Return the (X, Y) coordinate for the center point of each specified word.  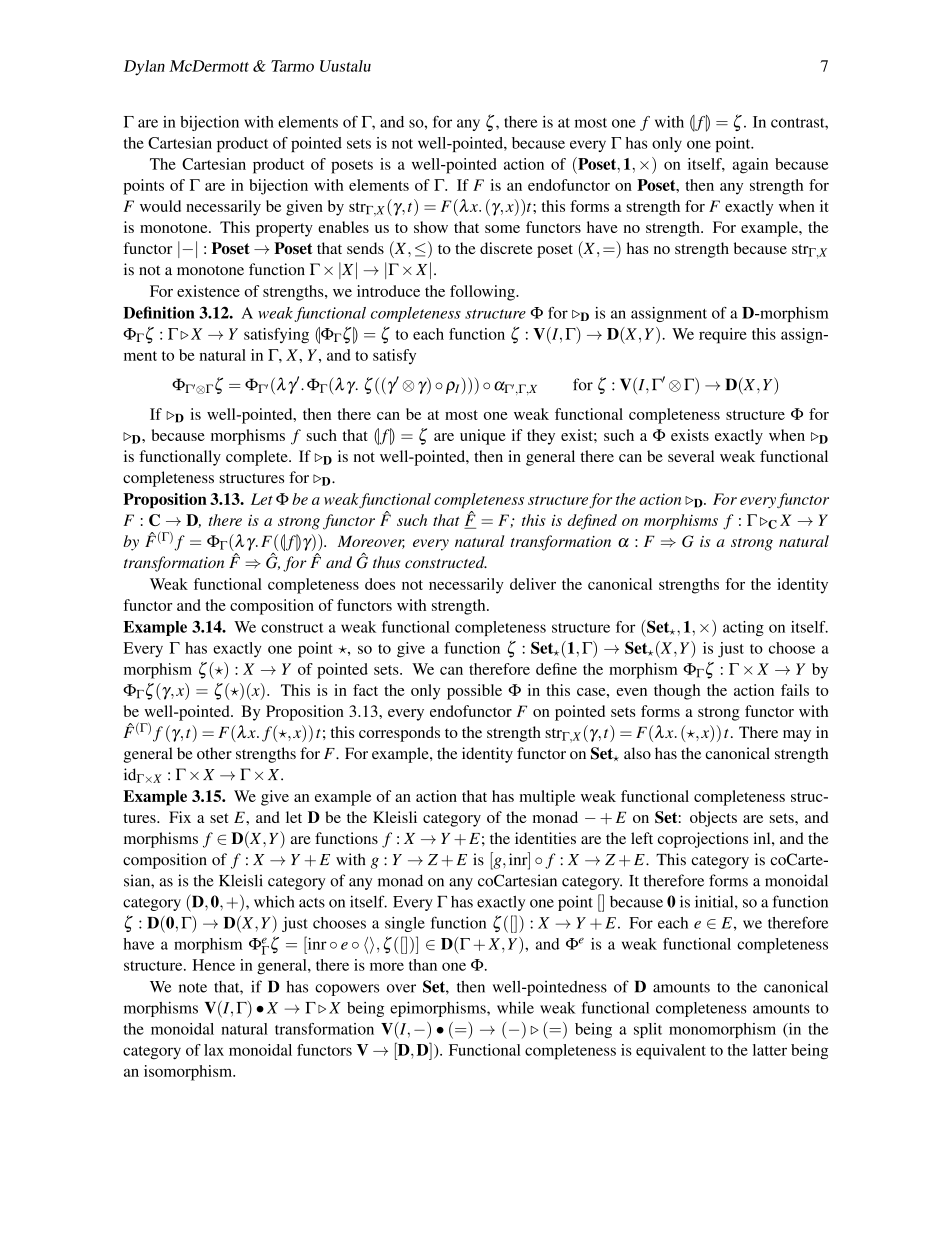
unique (483, 437)
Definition (159, 312)
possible (474, 692)
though (677, 692)
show (431, 227)
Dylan (144, 68)
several (691, 456)
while (515, 1007)
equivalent (671, 1052)
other (214, 753)
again (750, 166)
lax (214, 1050)
